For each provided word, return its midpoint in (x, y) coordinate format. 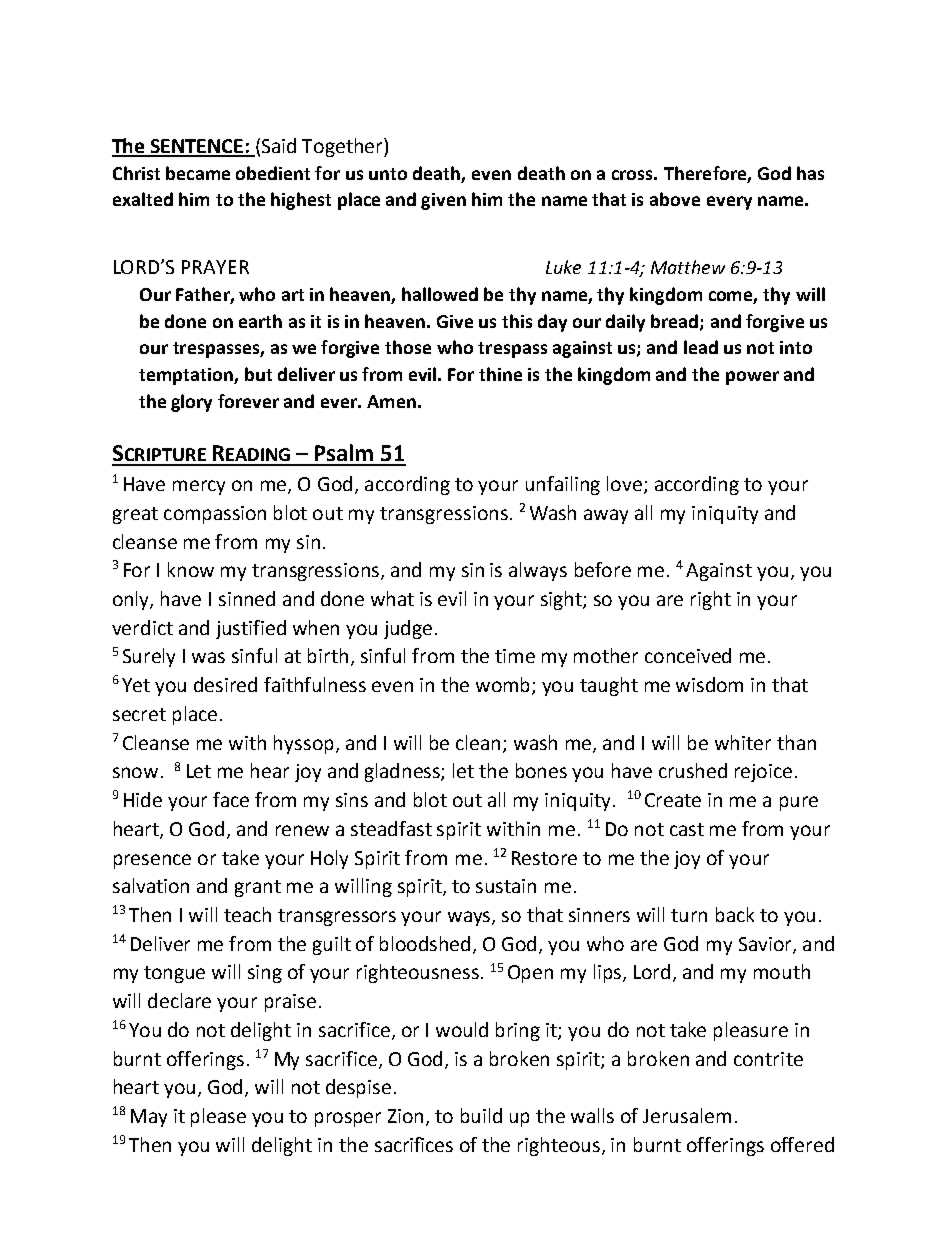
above (675, 199)
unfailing (563, 485)
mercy (199, 487)
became (198, 173)
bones (541, 770)
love (626, 485)
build (481, 1115)
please (218, 1117)
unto (388, 174)
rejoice (763, 773)
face (231, 799)
